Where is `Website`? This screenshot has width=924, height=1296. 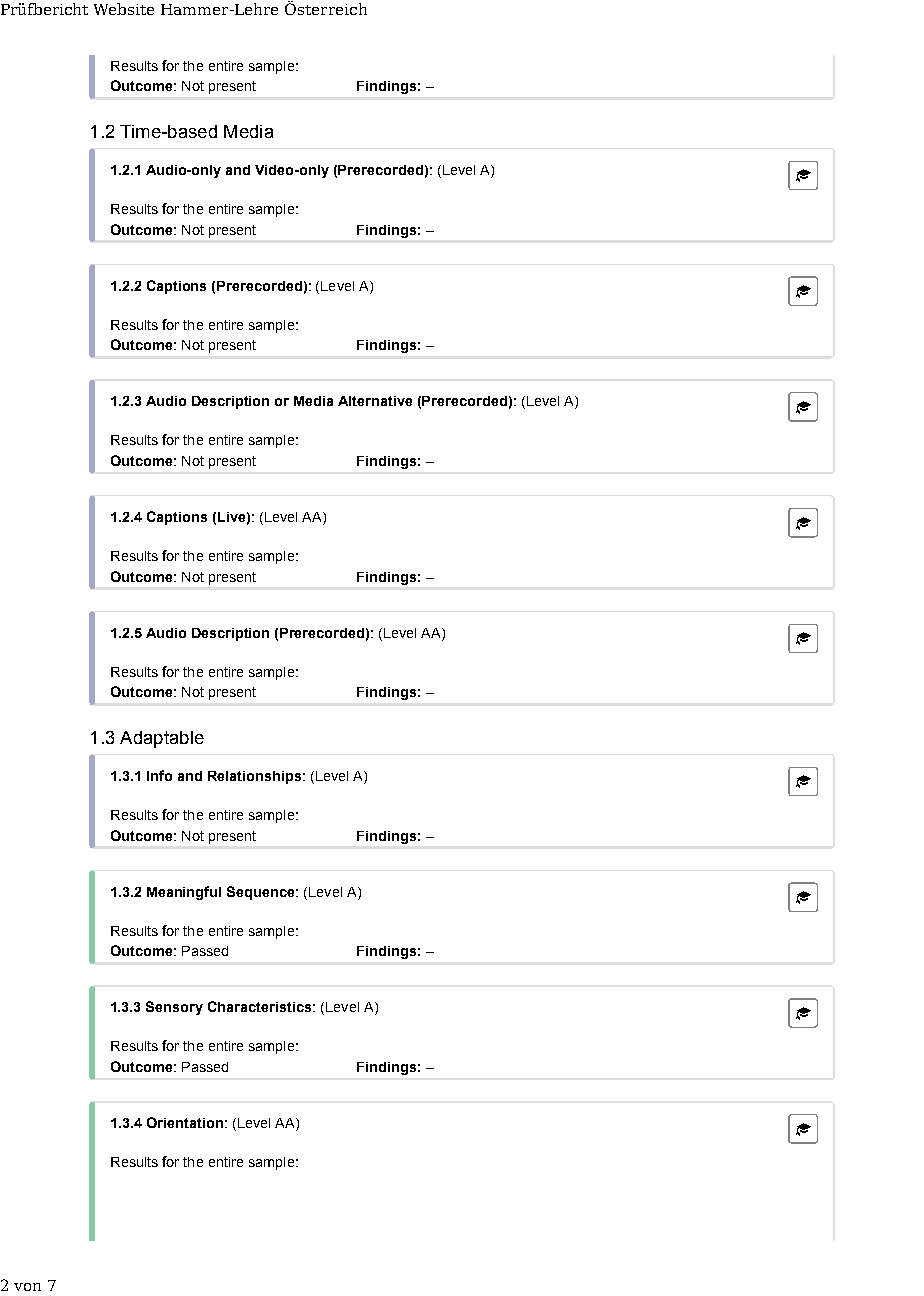
Website is located at coordinates (124, 9).
